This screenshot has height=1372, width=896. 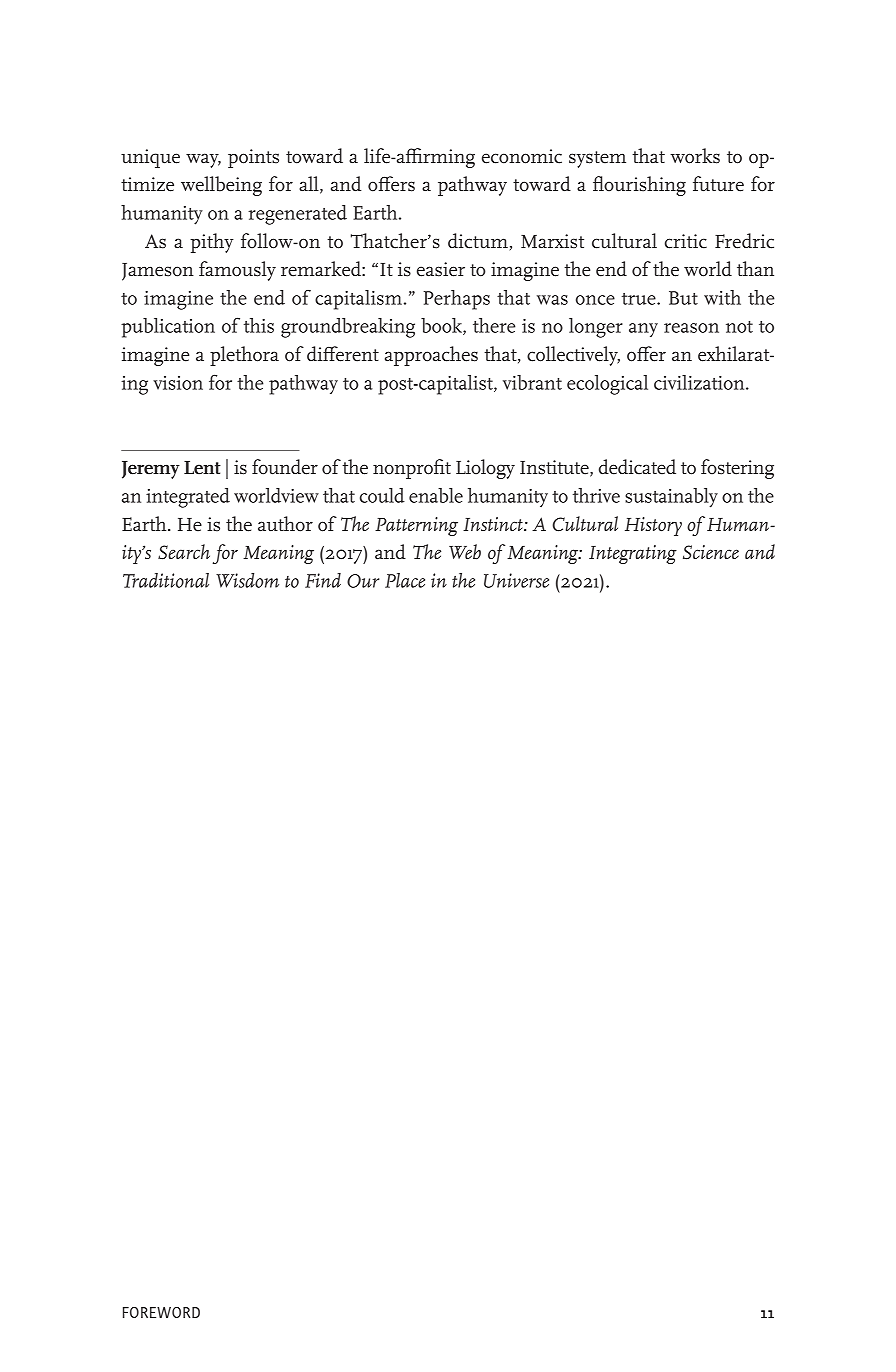 I want to click on future, so click(x=718, y=184).
